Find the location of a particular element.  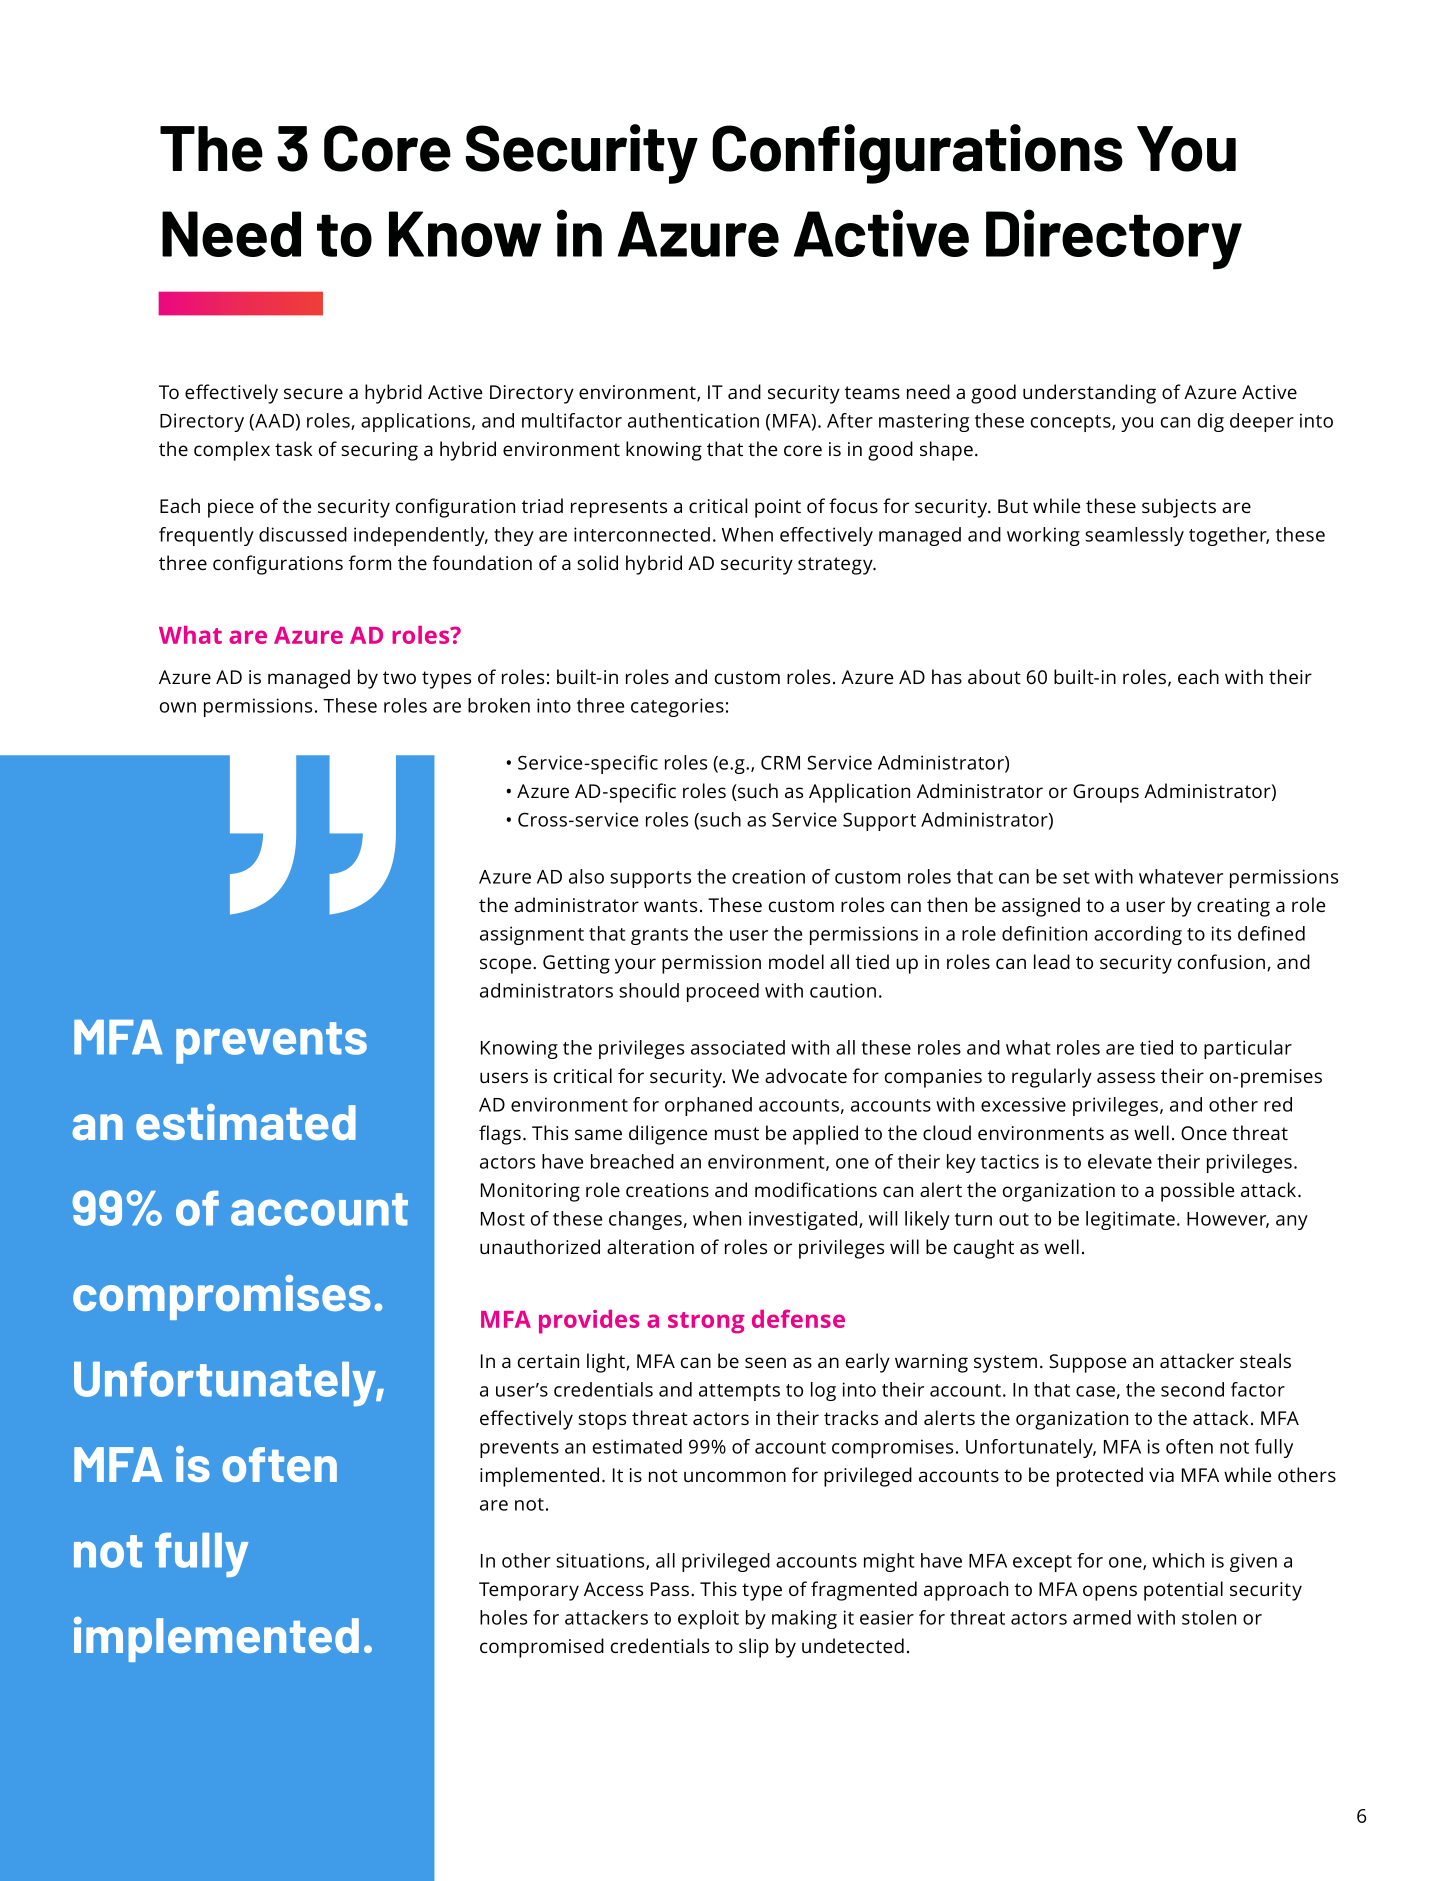

second is located at coordinates (1192, 1389).
